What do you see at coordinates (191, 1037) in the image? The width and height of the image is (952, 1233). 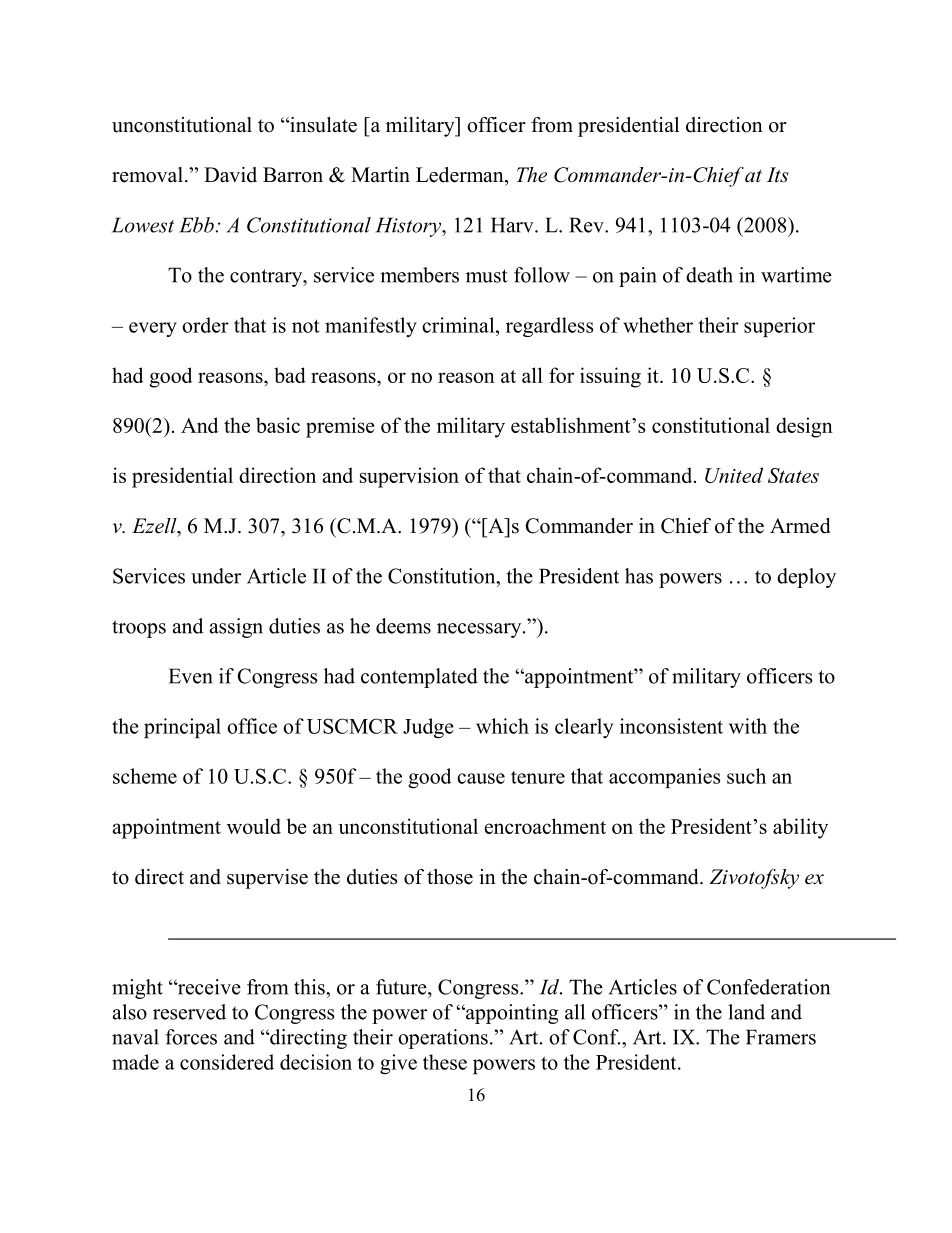 I see `forces` at bounding box center [191, 1037].
